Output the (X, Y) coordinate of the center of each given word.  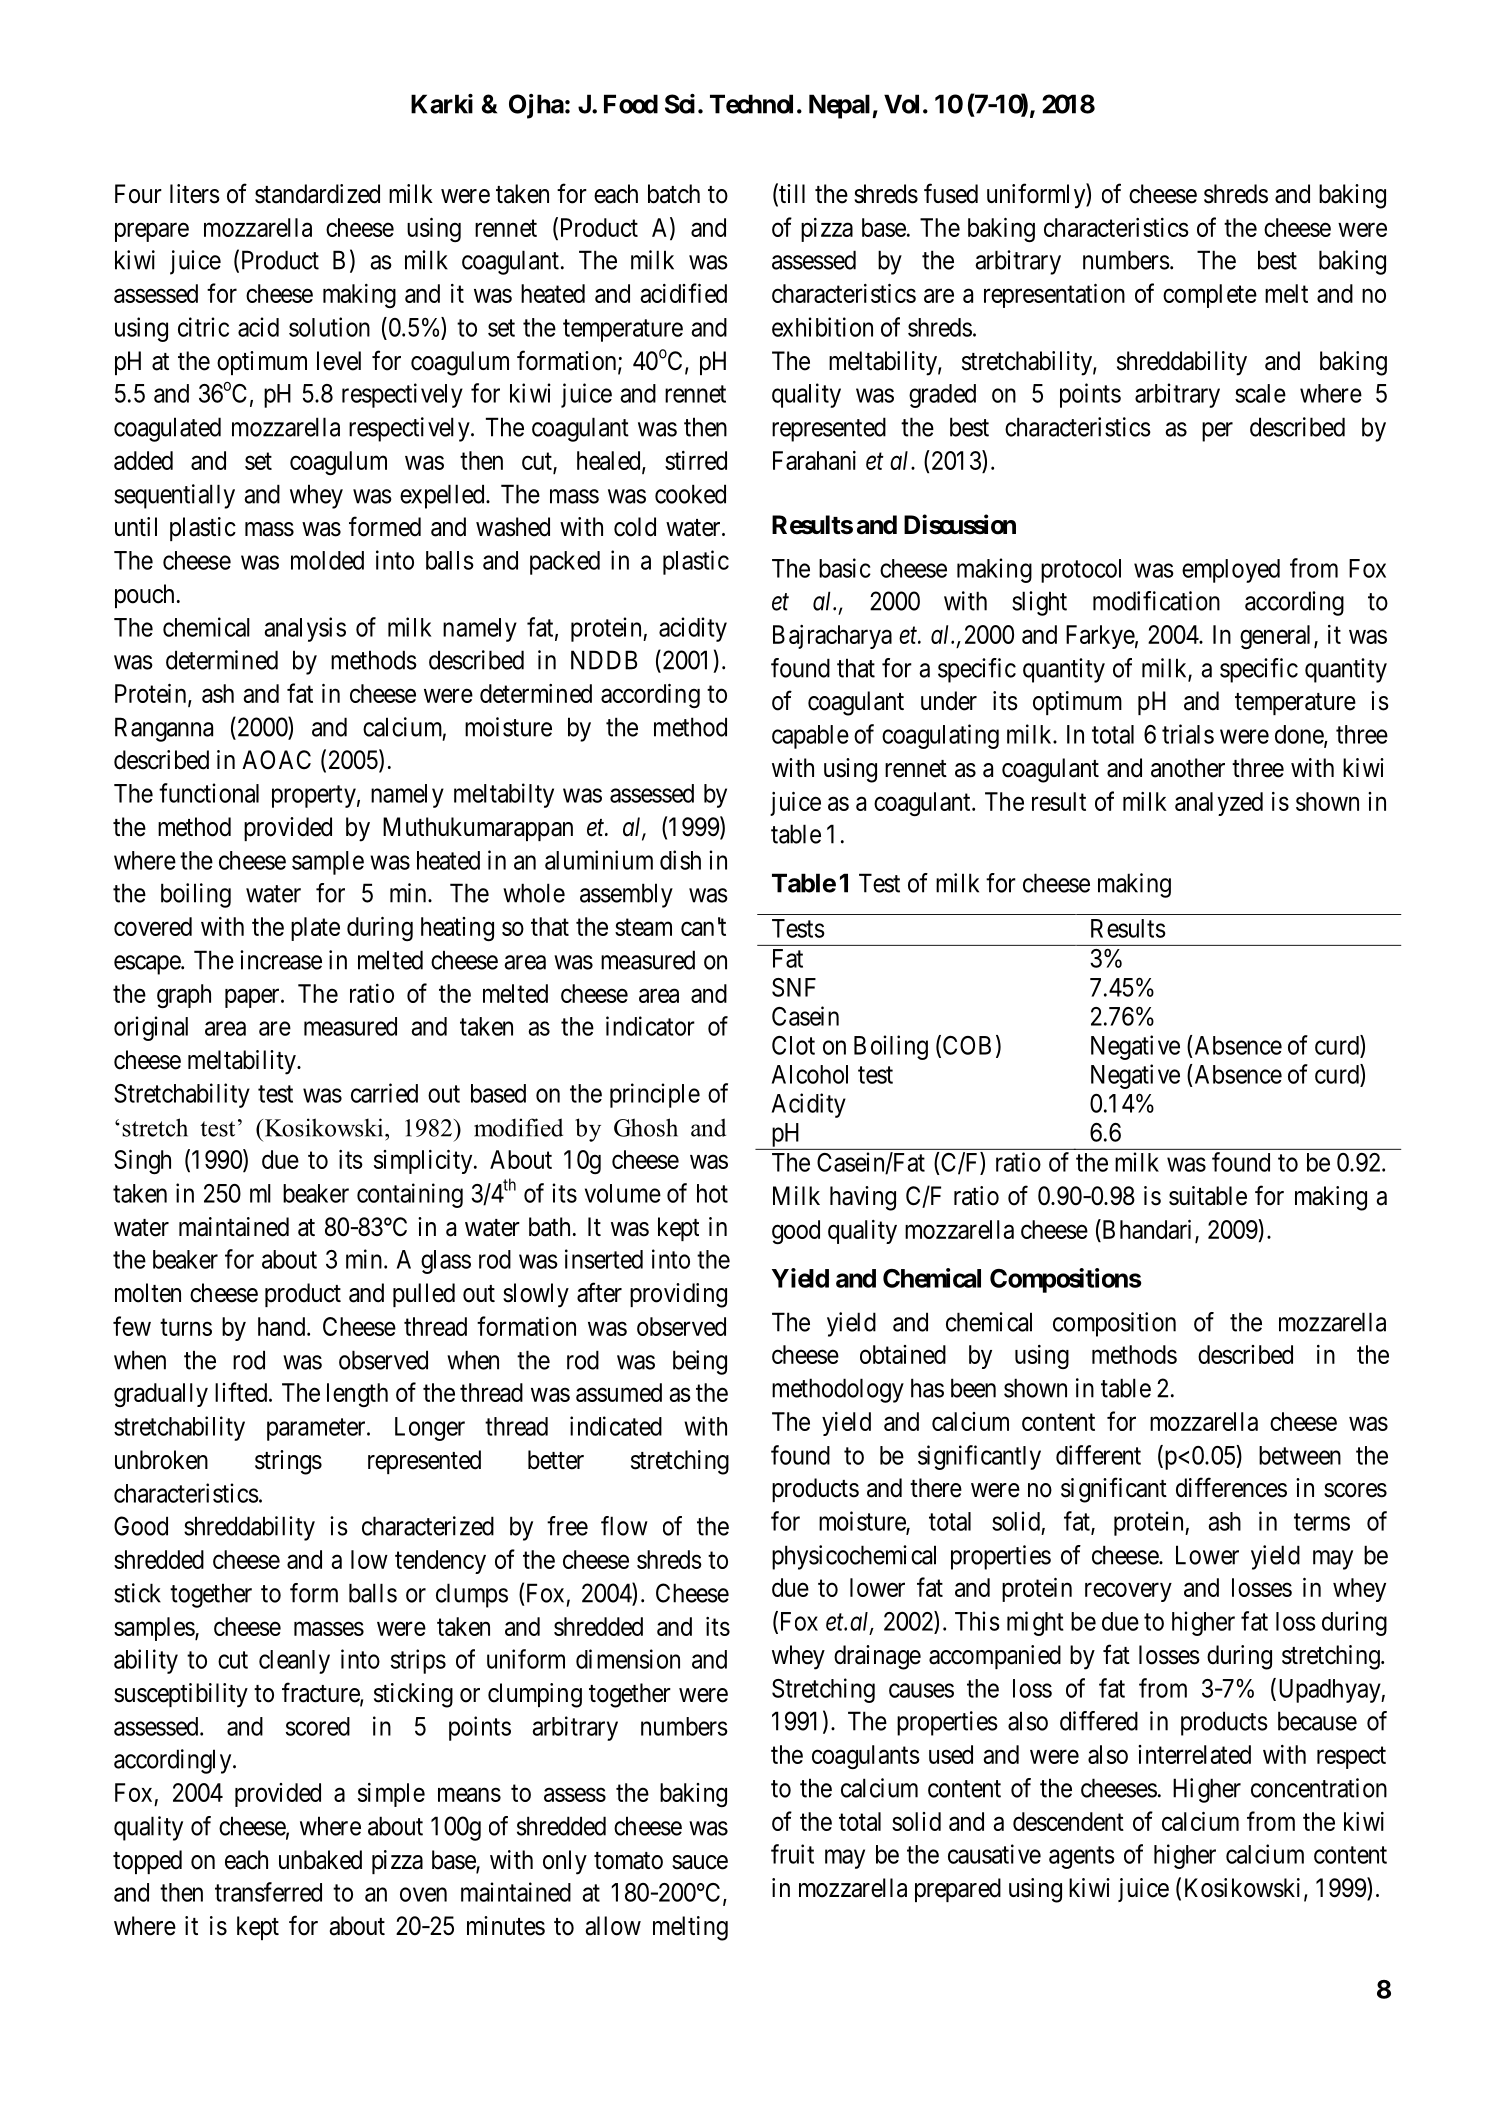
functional (209, 793)
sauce (700, 1862)
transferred (268, 1892)
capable (810, 737)
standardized (317, 194)
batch (674, 194)
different (1098, 1455)
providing (678, 1295)
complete (1210, 296)
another (1188, 768)
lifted (242, 1392)
